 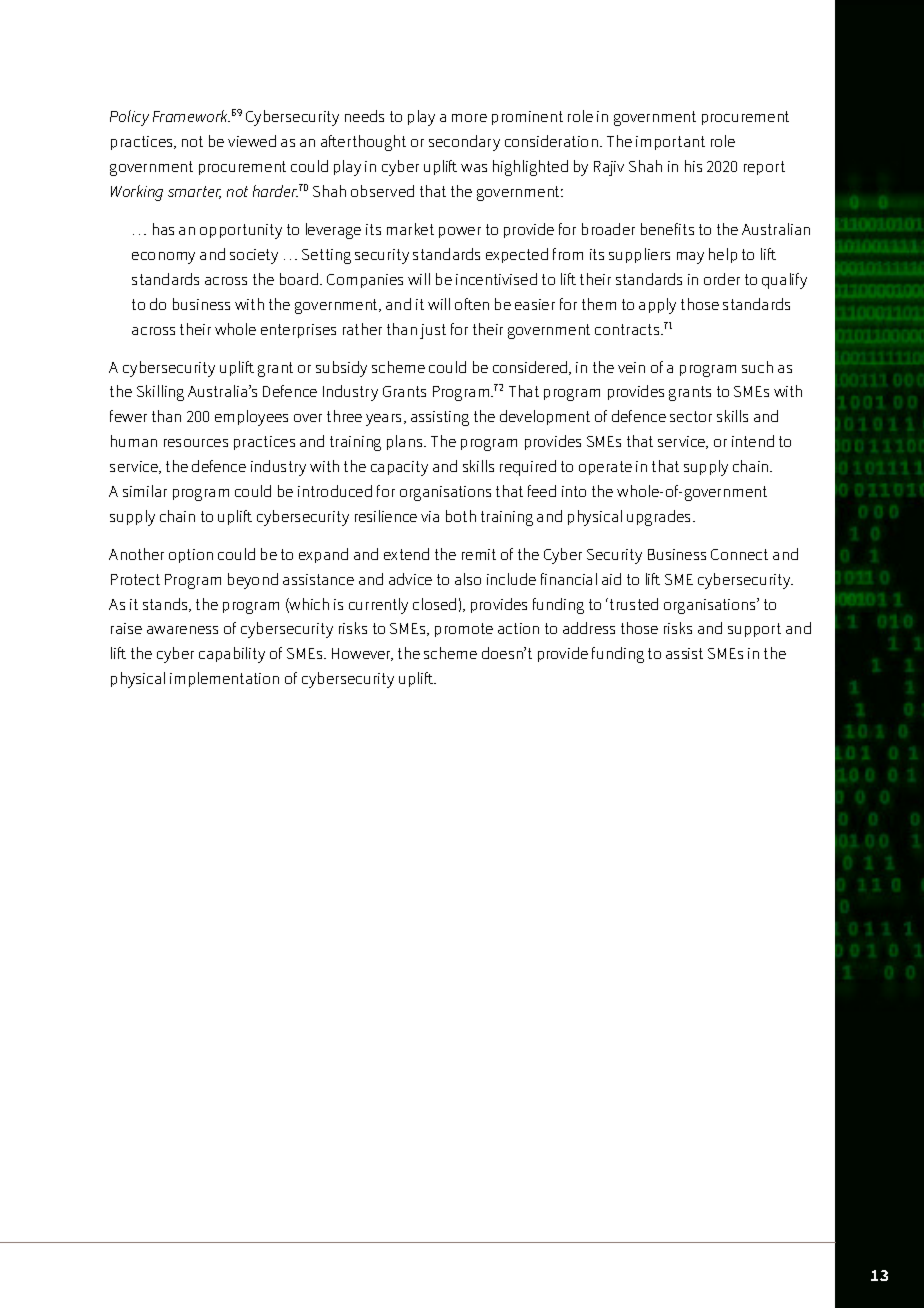 What do you see at coordinates (232, 655) in the page?
I see `capability` at bounding box center [232, 655].
